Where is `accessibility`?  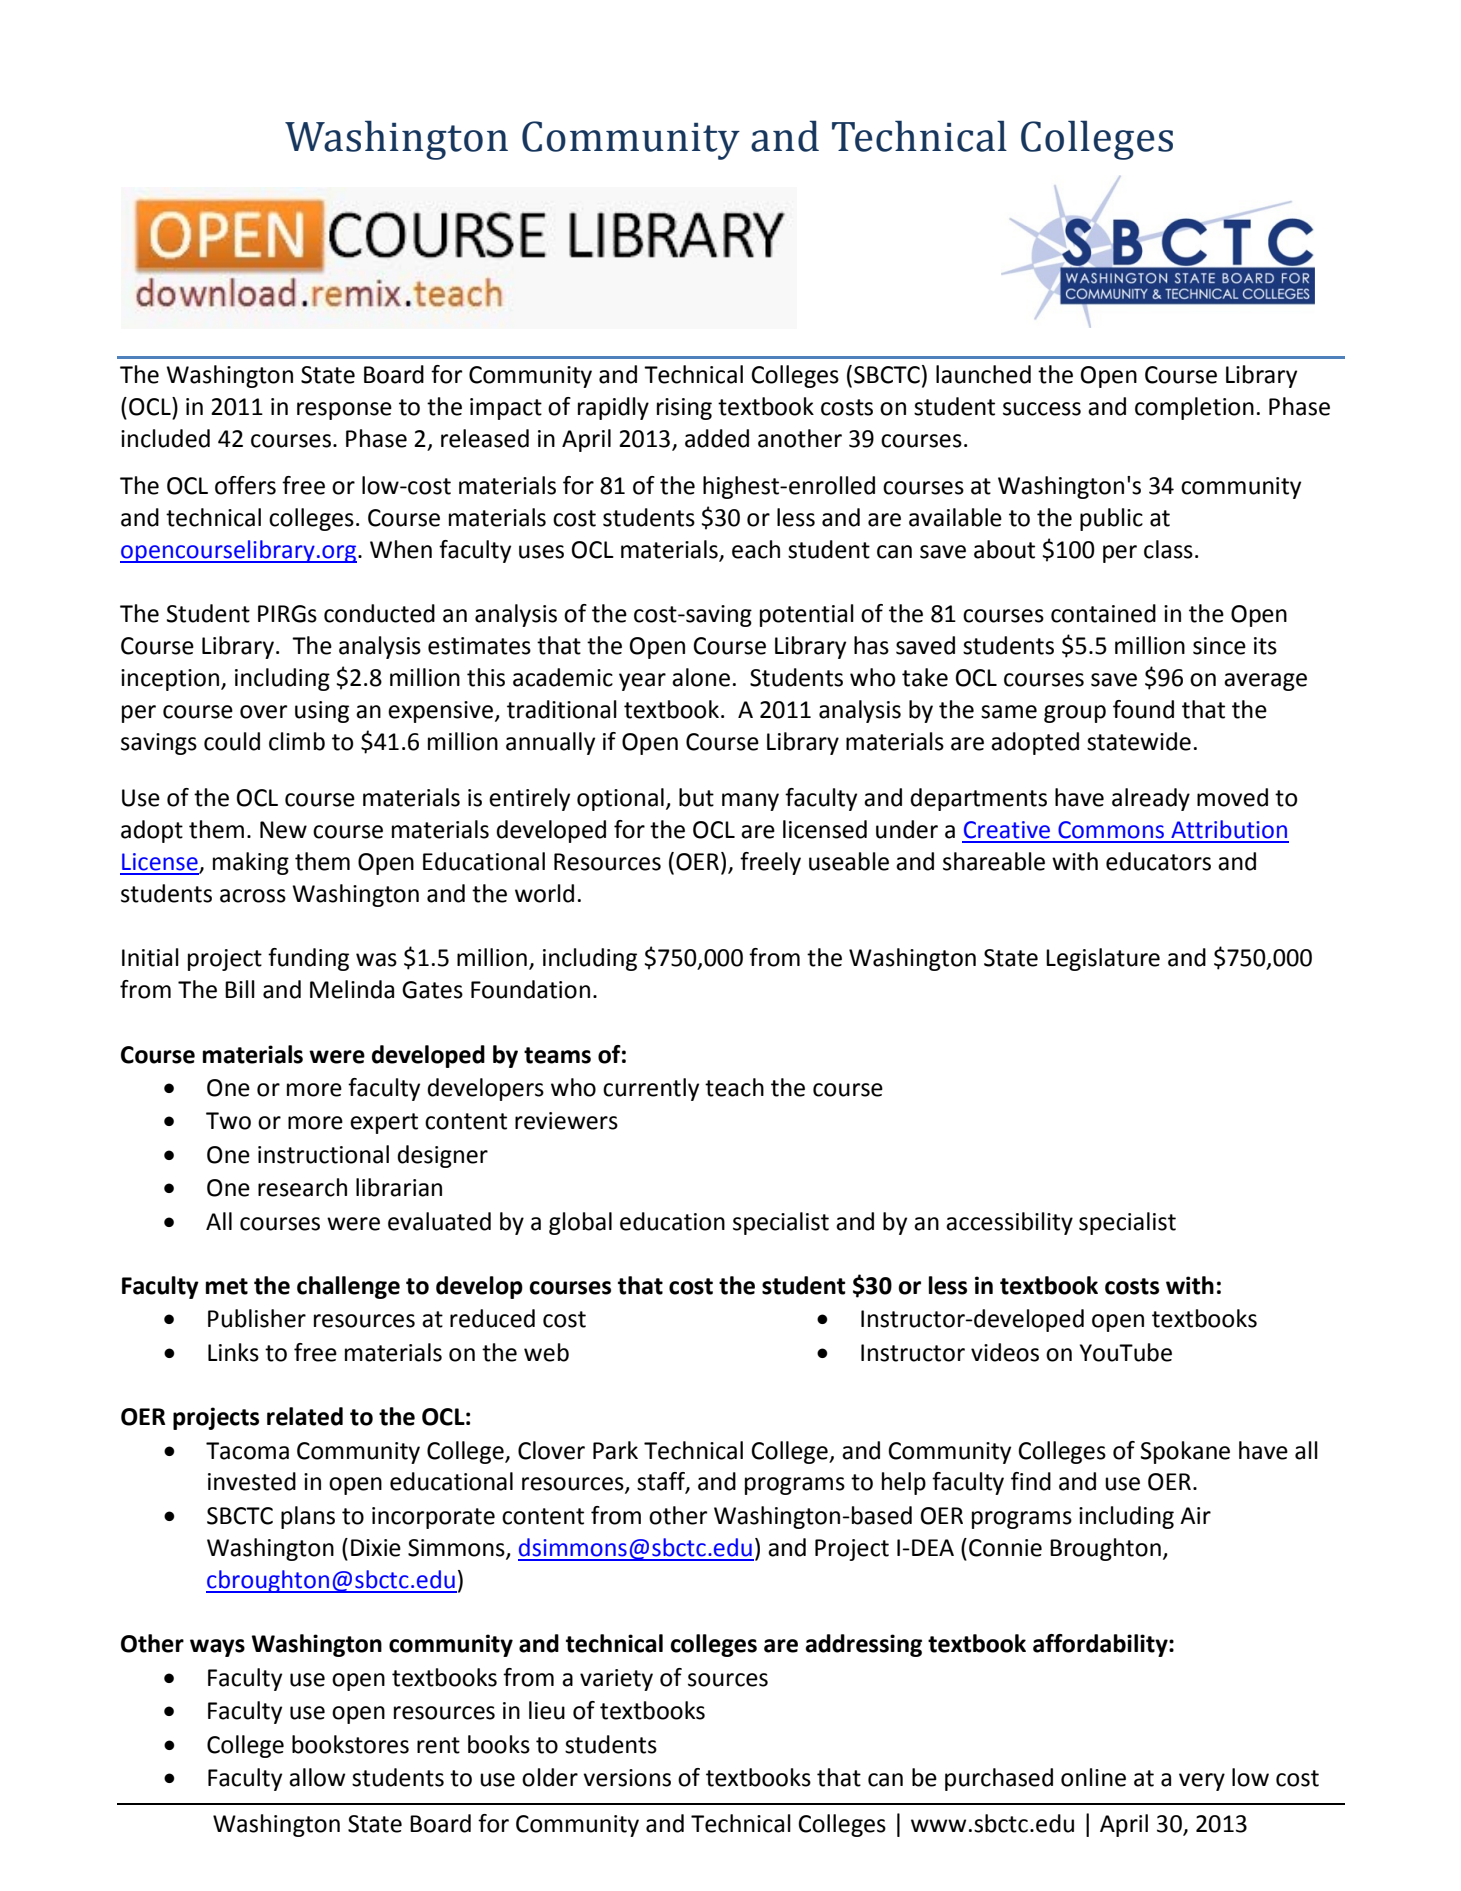 accessibility is located at coordinates (1009, 1223).
